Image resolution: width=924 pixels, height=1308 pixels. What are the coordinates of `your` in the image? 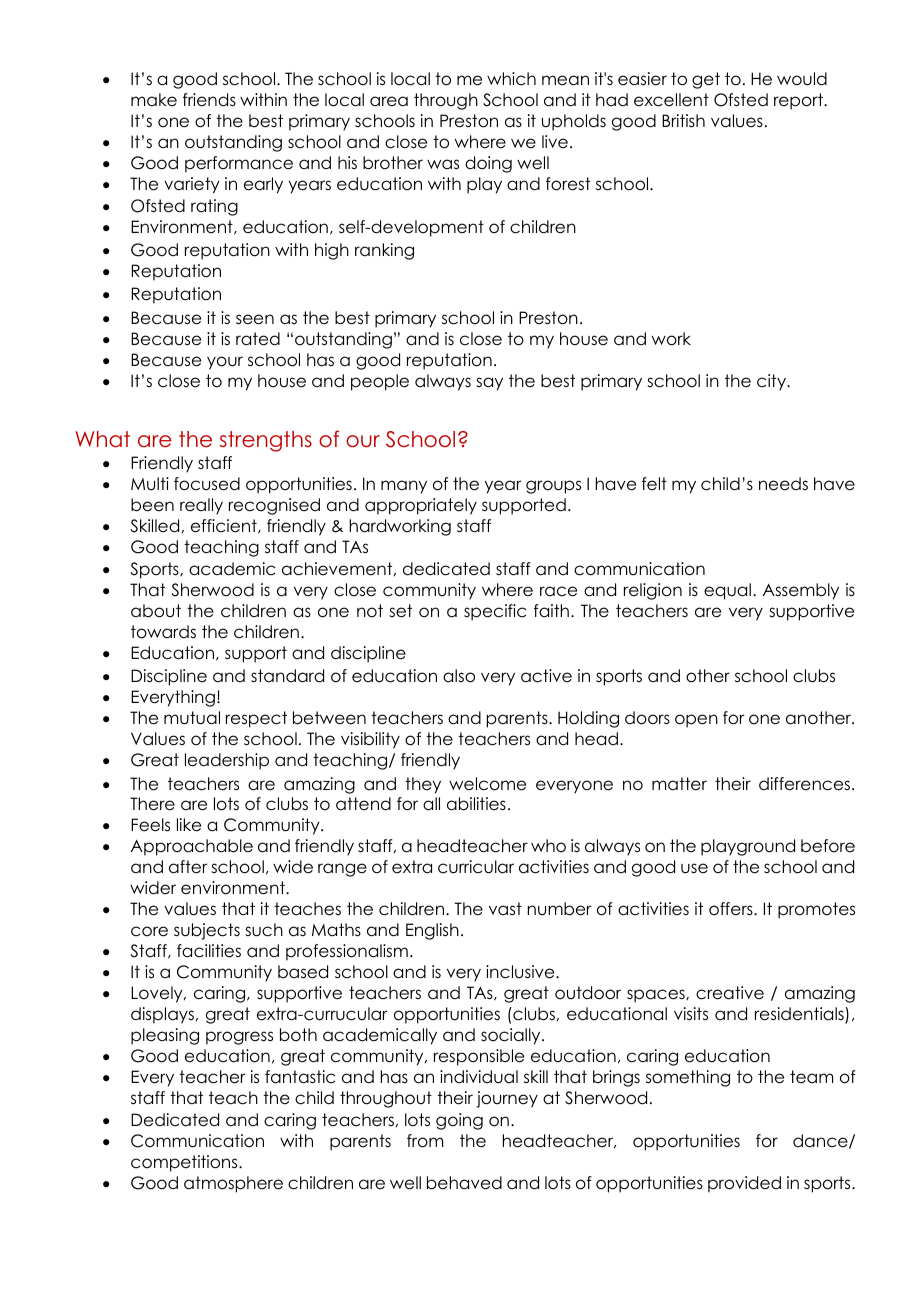 It's located at (225, 363).
